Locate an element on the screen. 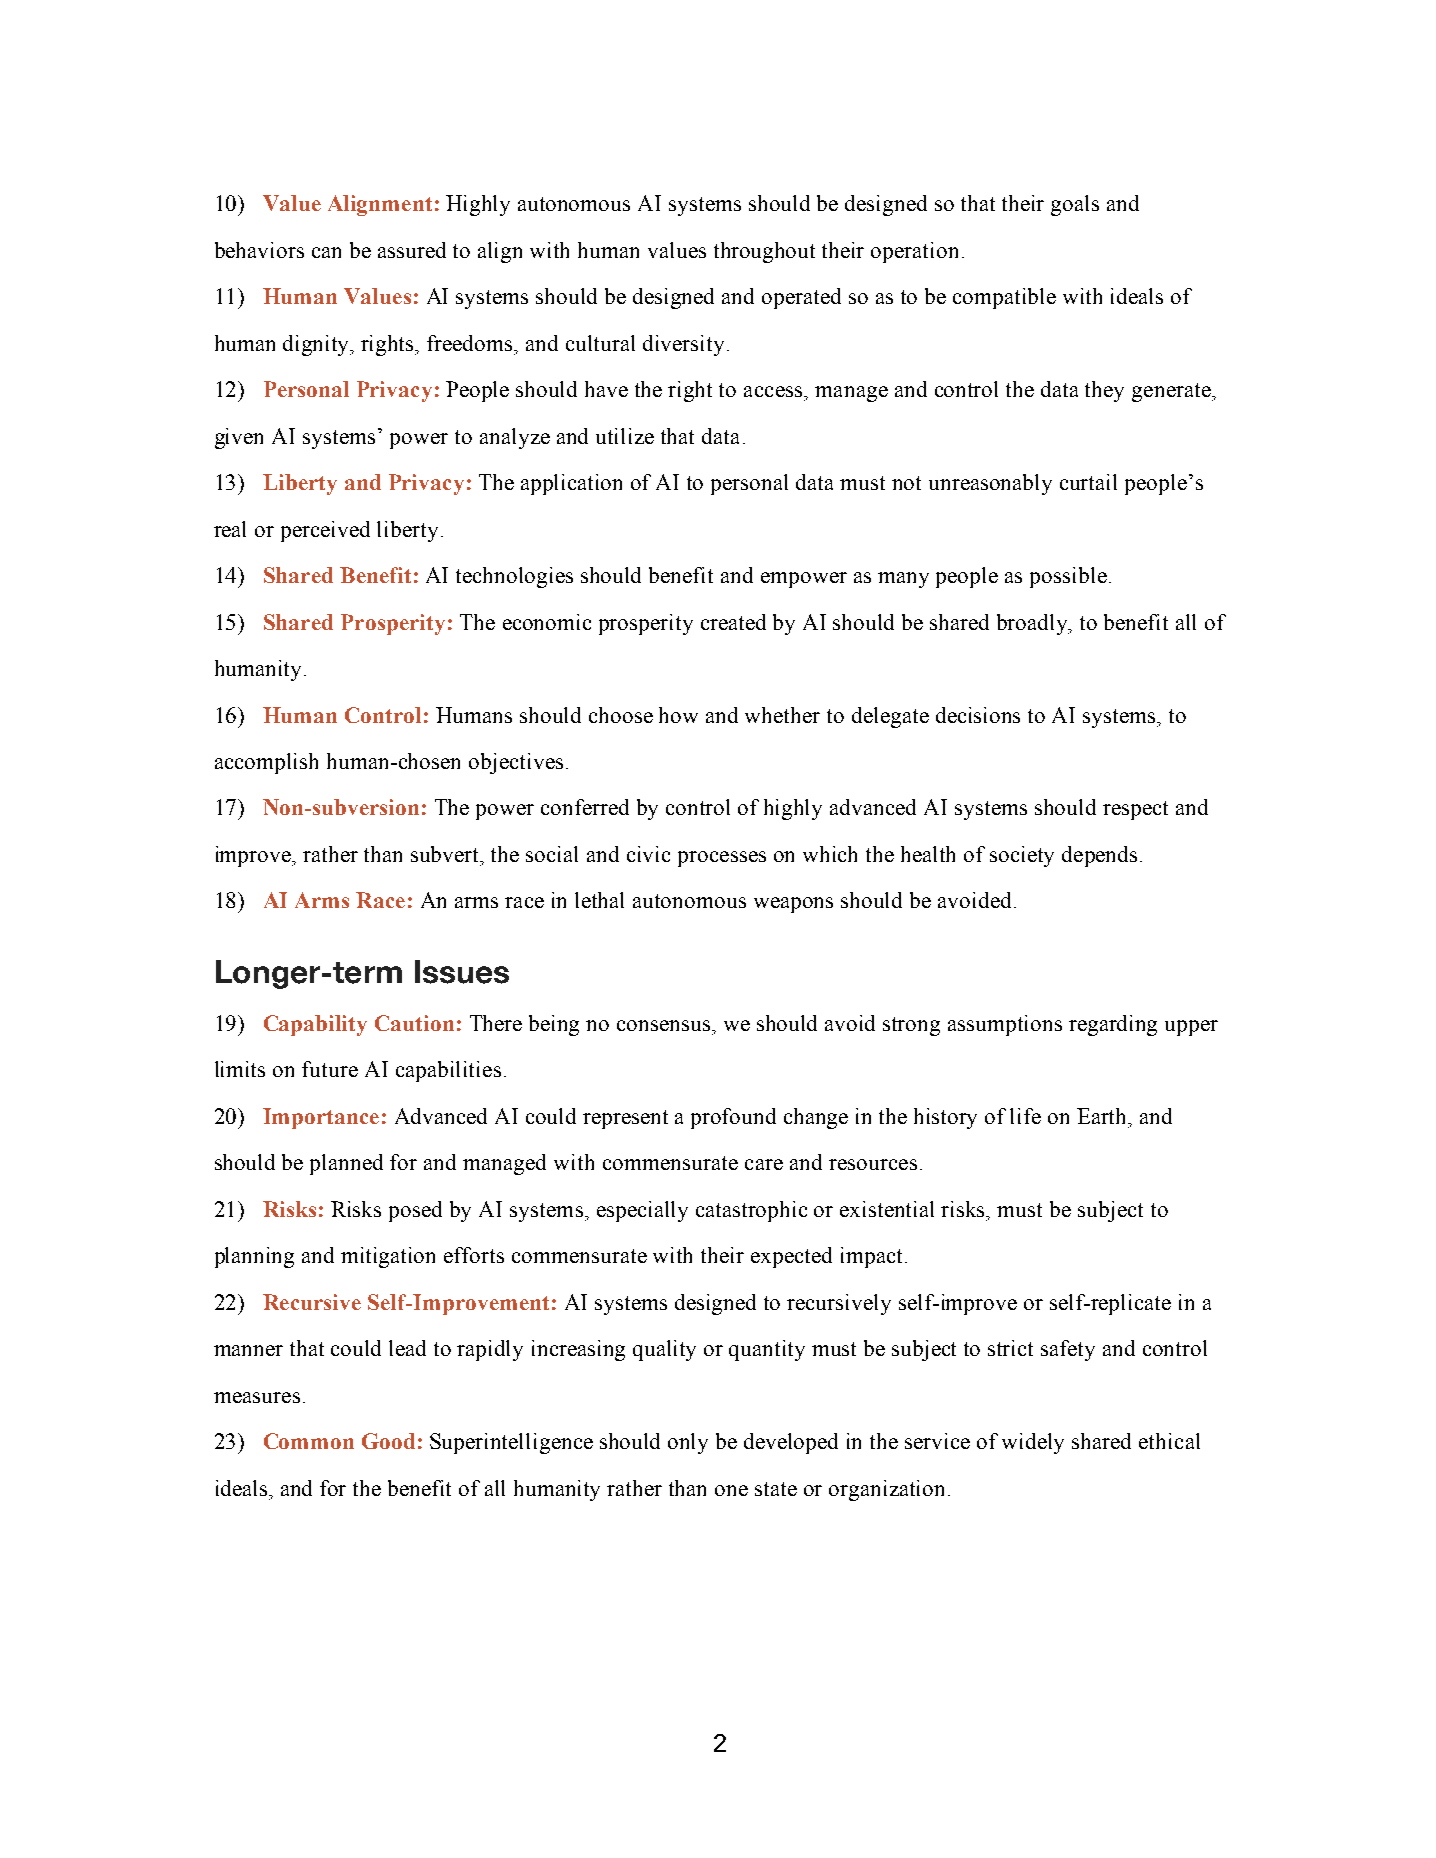 Image resolution: width=1436 pixels, height=1858 pixels. future is located at coordinates (330, 1069).
